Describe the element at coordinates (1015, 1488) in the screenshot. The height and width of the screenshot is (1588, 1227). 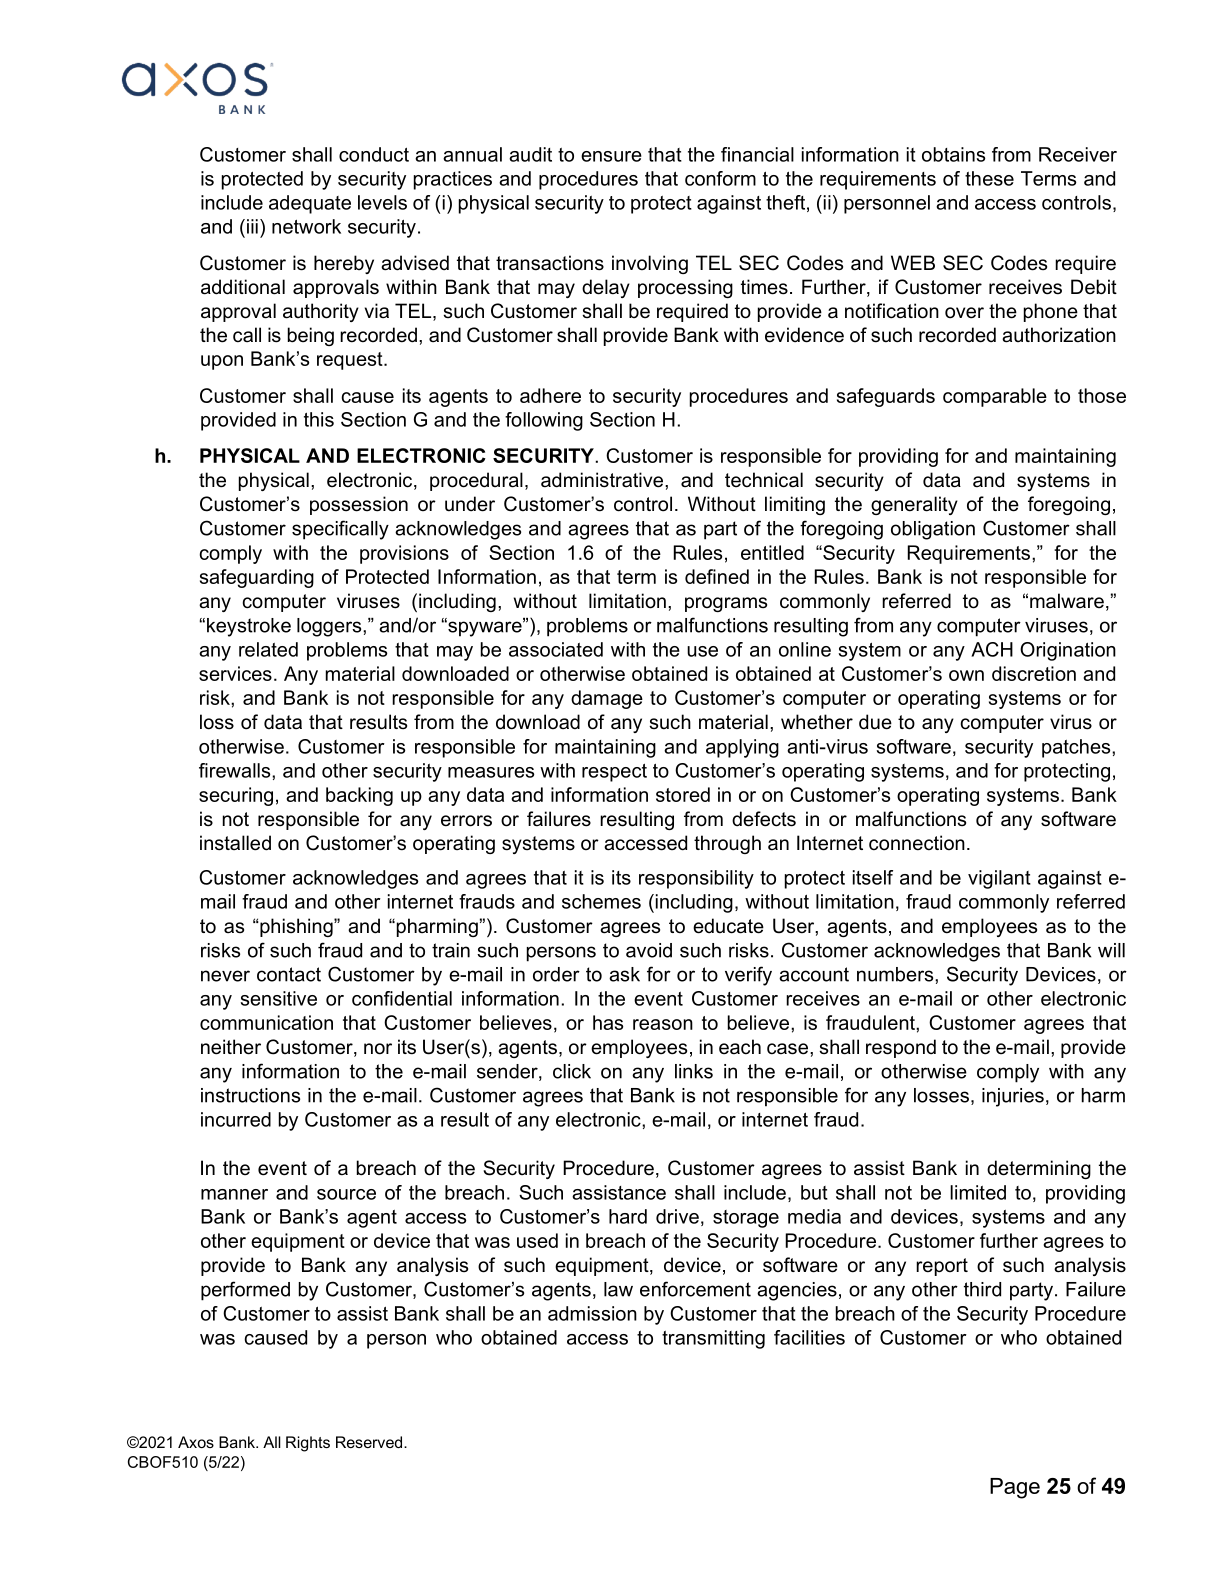
I see `Page` at that location.
